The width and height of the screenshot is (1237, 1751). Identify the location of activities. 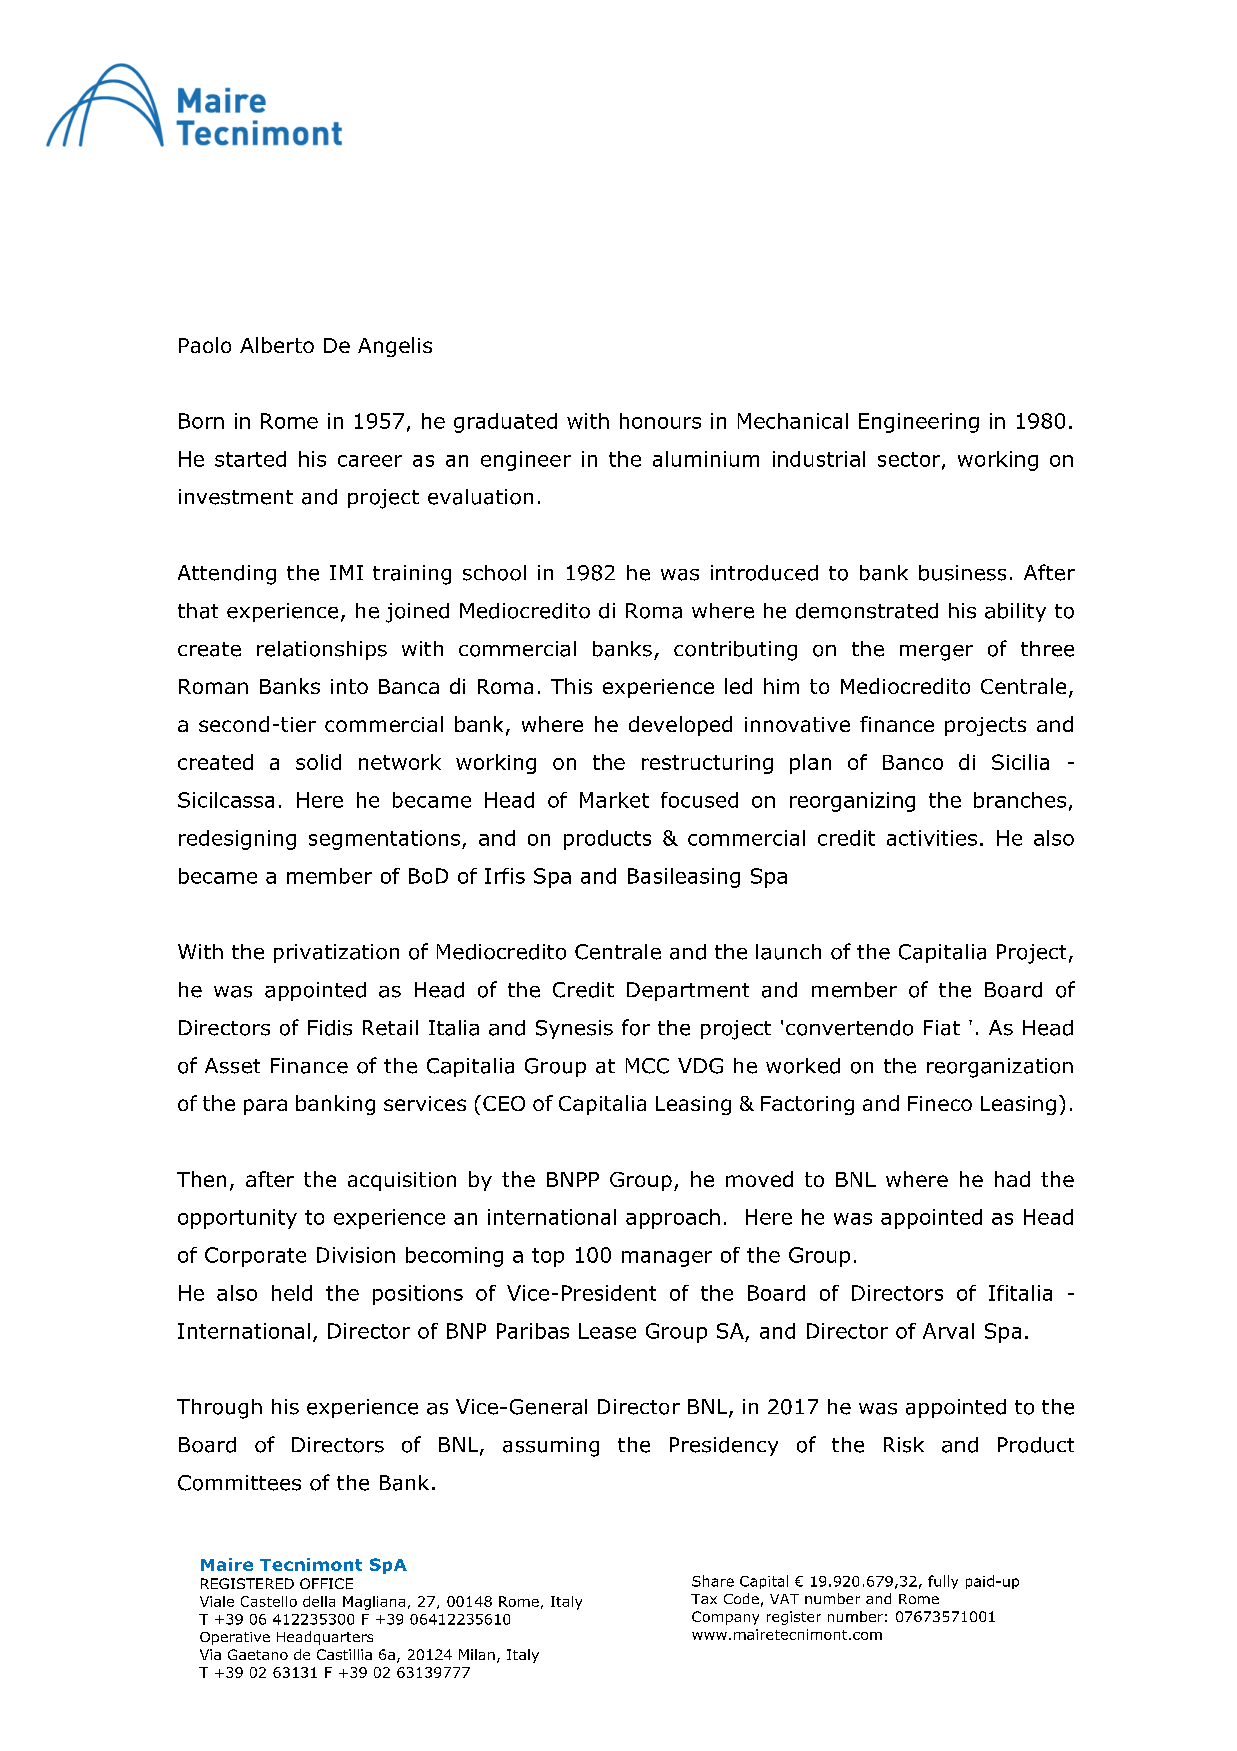
(932, 838).
